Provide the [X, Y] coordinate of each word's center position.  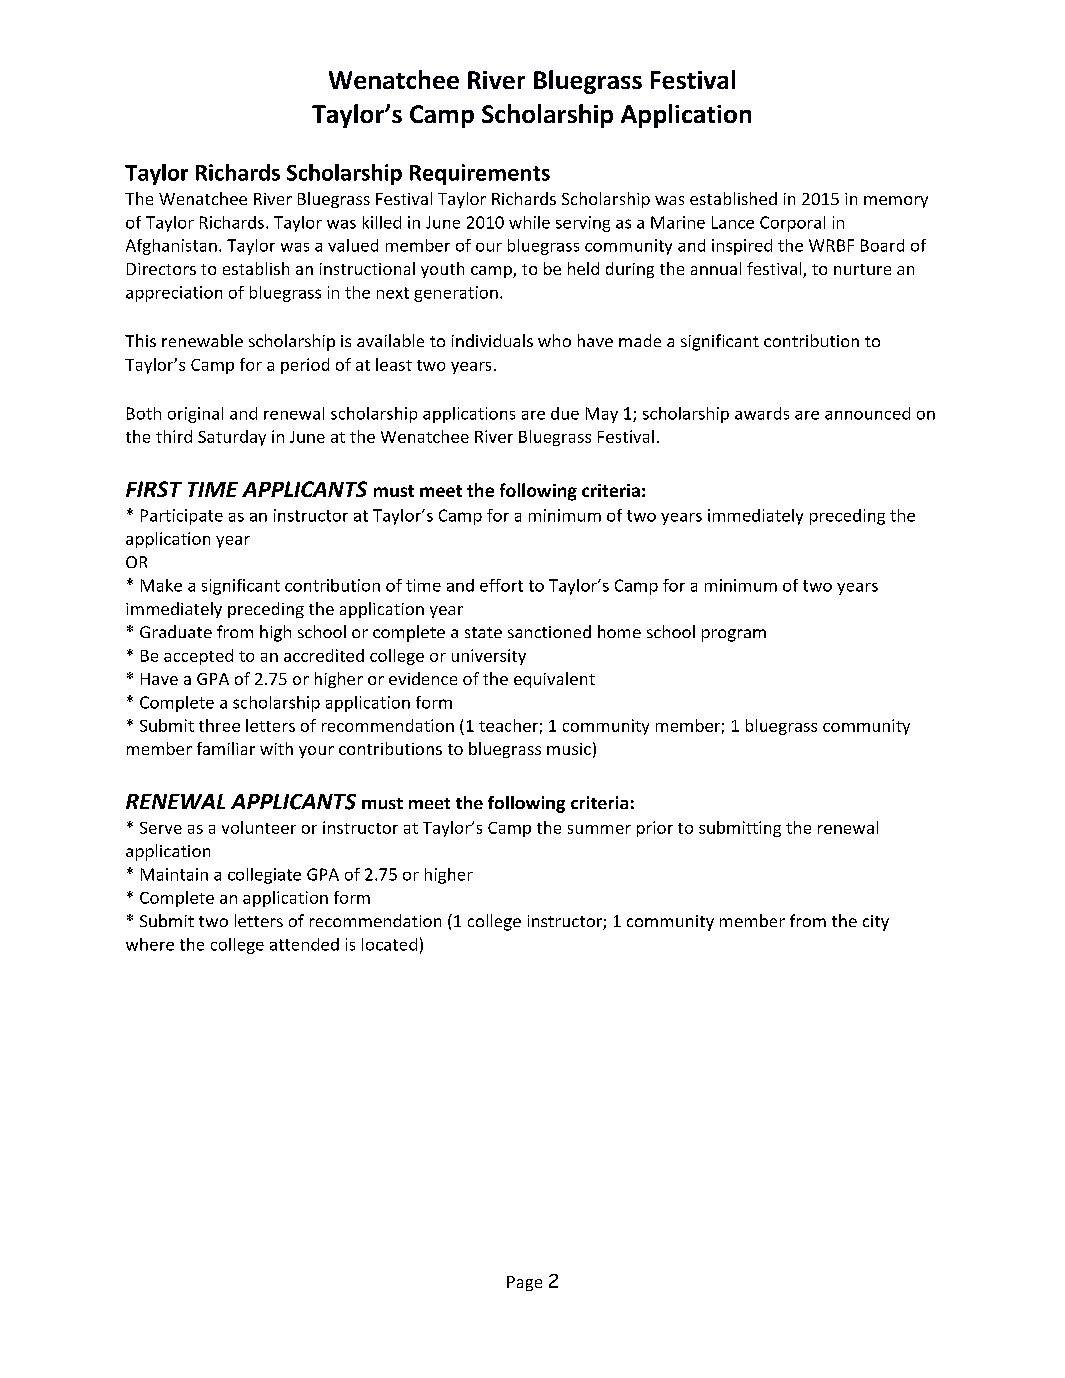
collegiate [264, 876]
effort [501, 585]
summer [599, 829]
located [389, 944]
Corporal [792, 224]
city [876, 923]
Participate [182, 517]
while [529, 222]
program [734, 635]
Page [524, 1283]
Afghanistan [171, 247]
